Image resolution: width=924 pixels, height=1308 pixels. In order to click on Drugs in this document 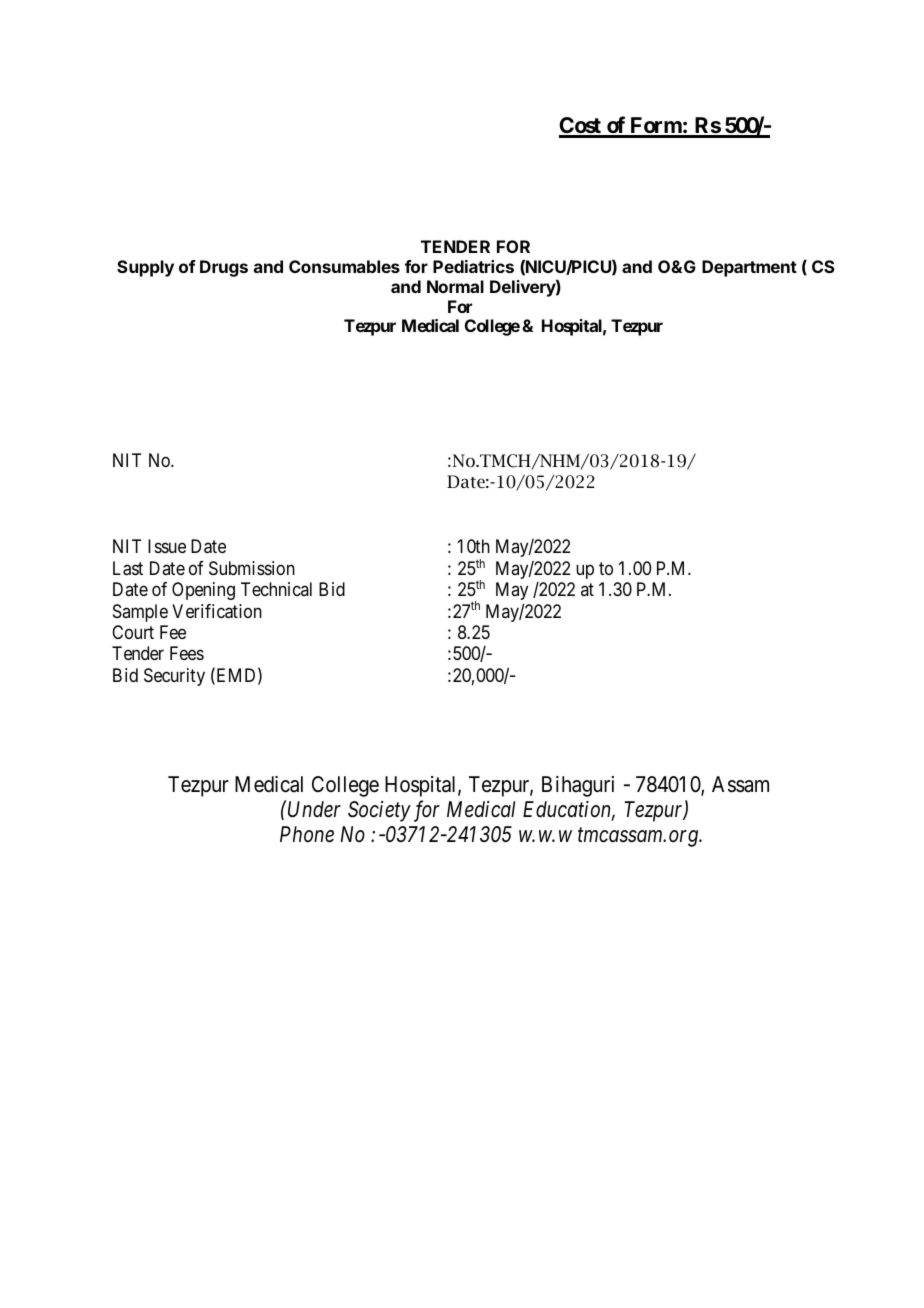, I will do `click(224, 268)`.
